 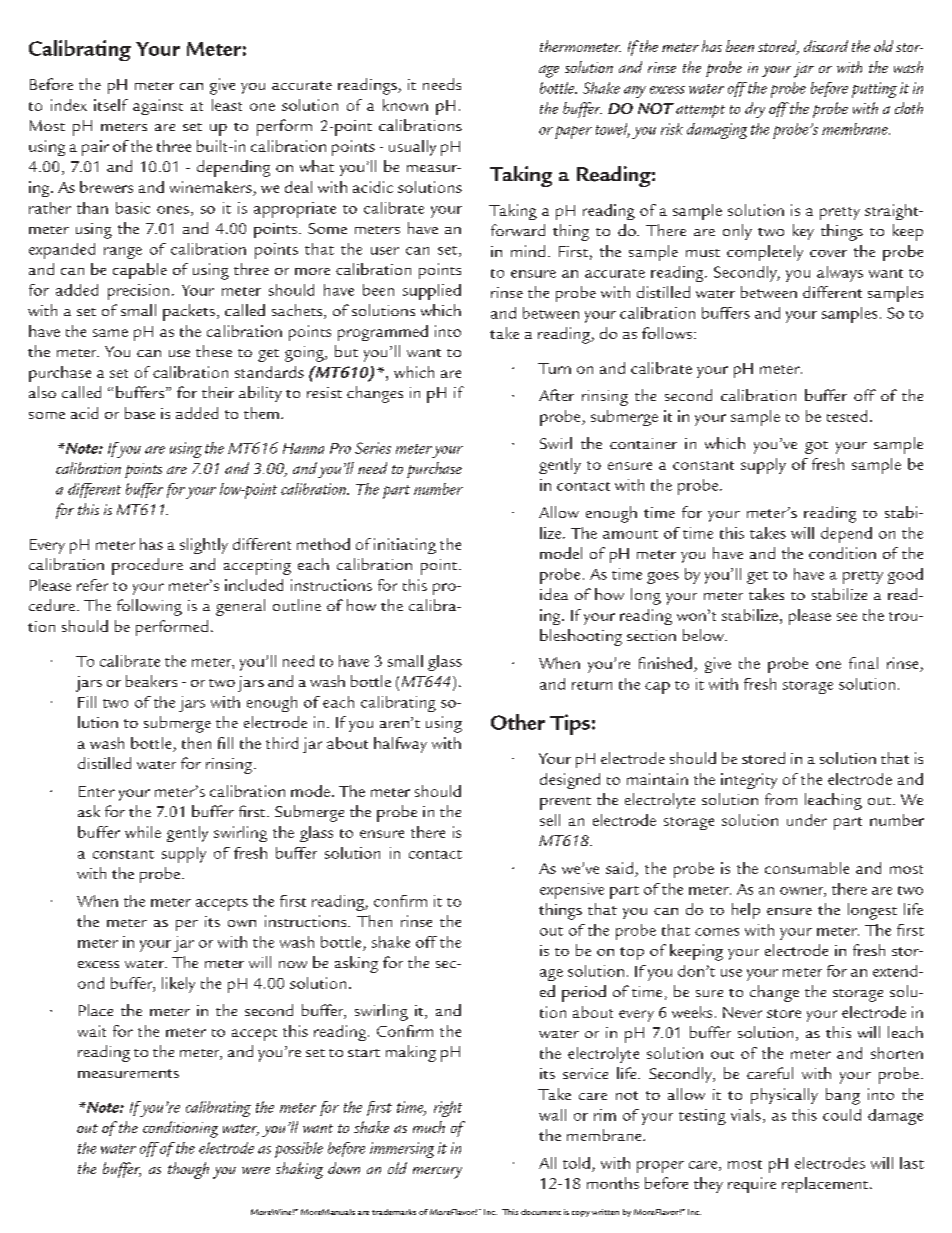 What do you see at coordinates (550, 820) in the page?
I see `sell` at bounding box center [550, 820].
